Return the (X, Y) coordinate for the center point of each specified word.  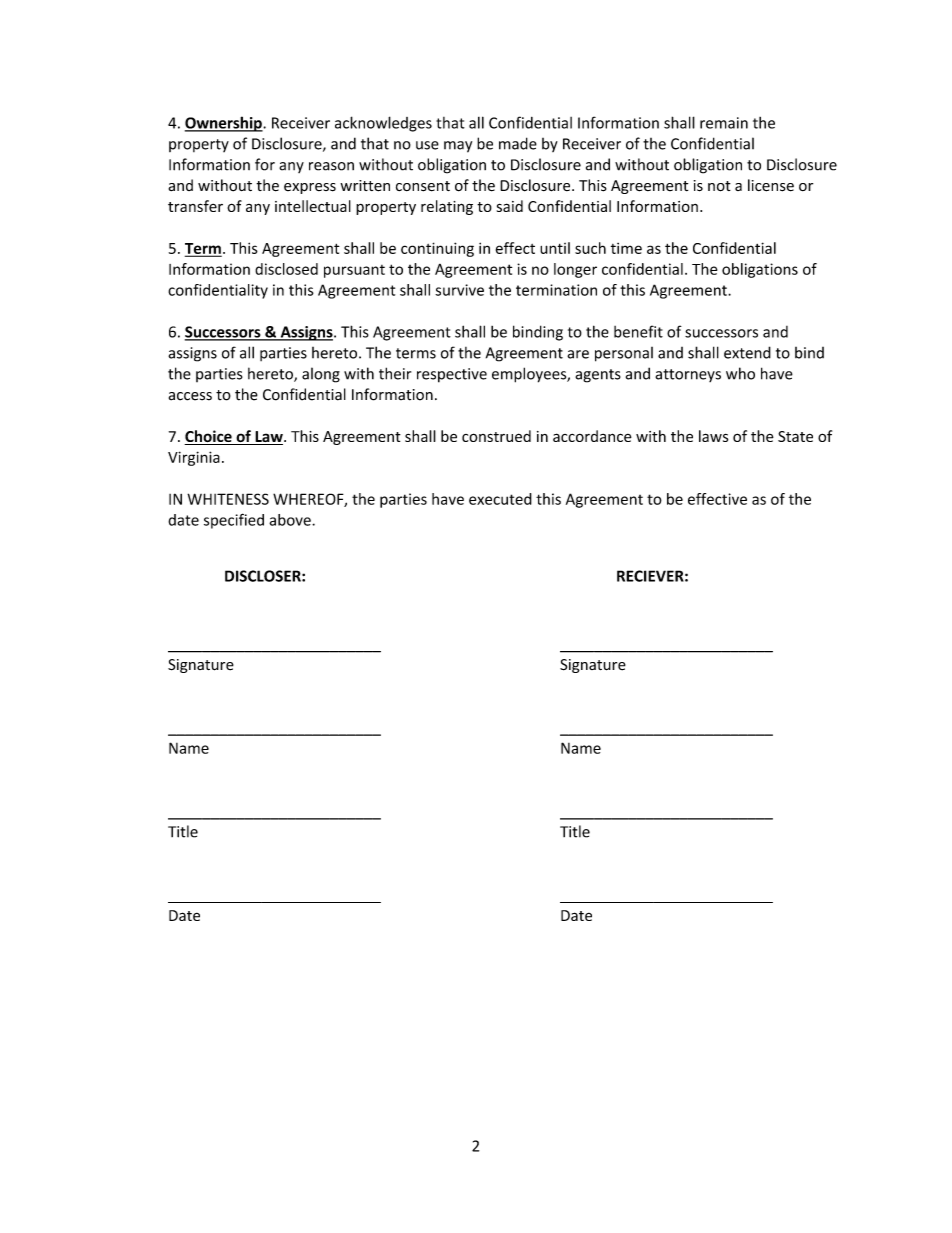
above (291, 520)
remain (724, 123)
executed (500, 499)
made (518, 143)
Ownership (224, 124)
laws (713, 436)
